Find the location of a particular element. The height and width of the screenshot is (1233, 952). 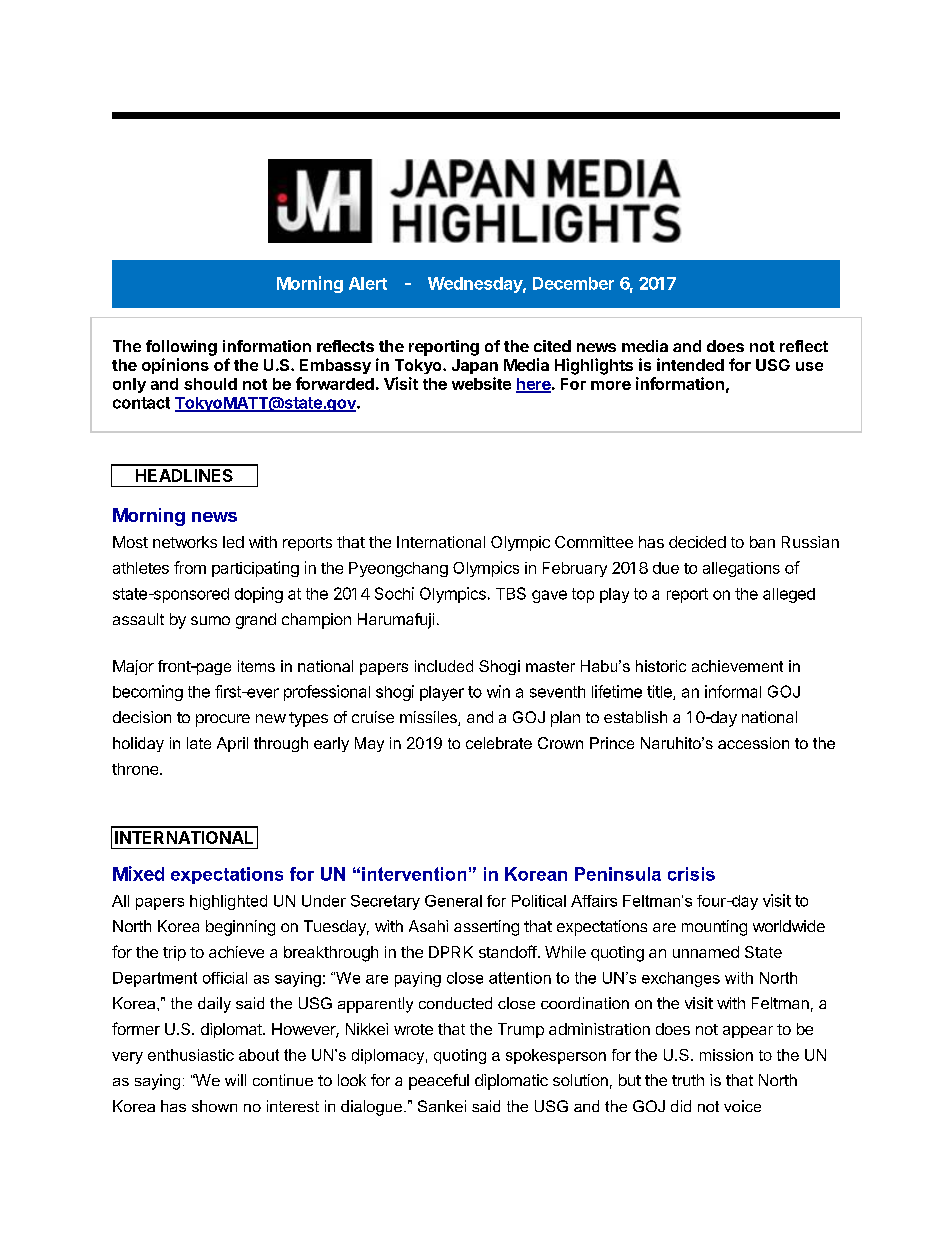

late is located at coordinates (199, 743).
